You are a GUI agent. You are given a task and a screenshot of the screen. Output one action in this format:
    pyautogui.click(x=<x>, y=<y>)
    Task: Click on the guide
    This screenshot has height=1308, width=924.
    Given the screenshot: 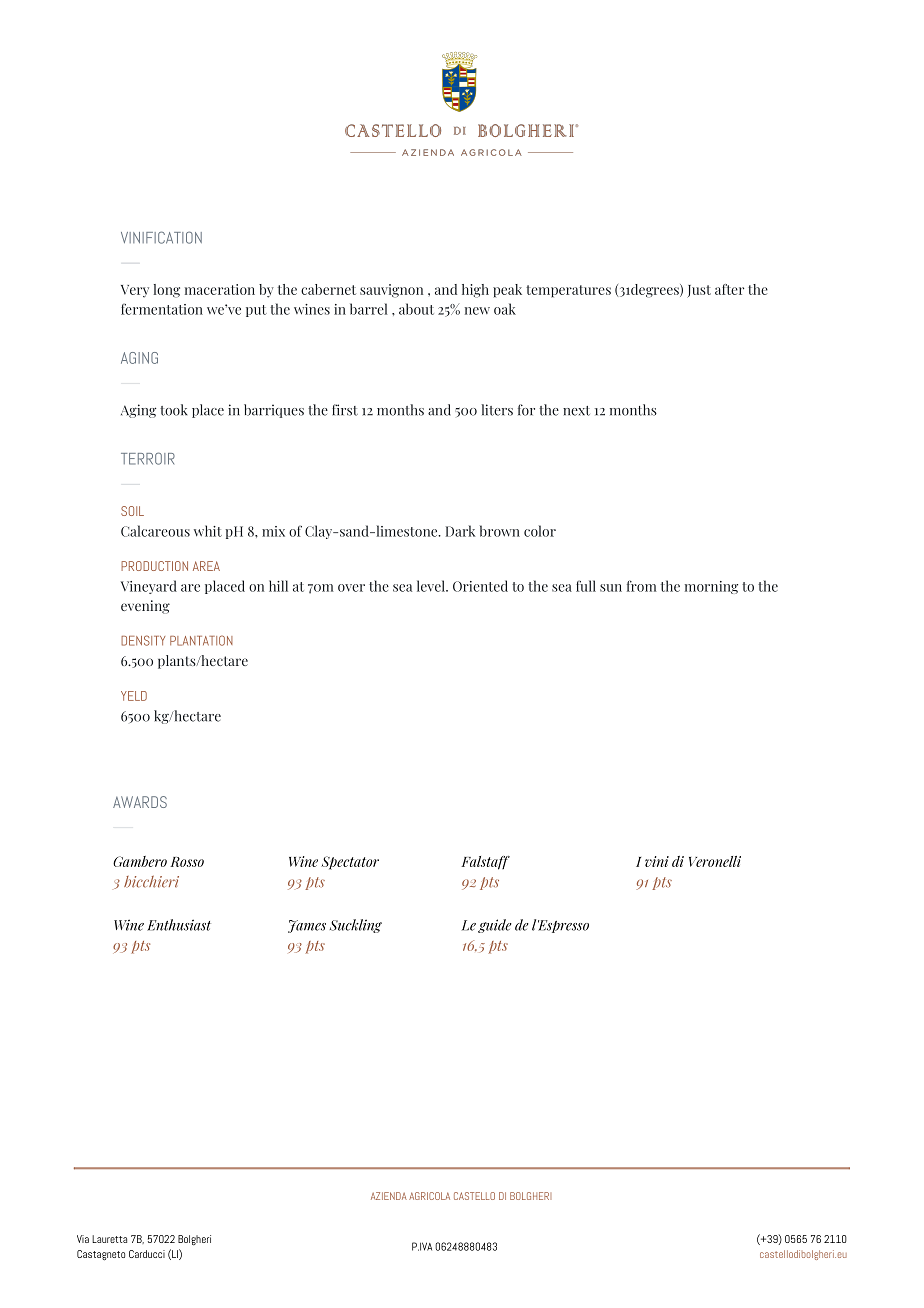 What is the action you would take?
    pyautogui.click(x=495, y=926)
